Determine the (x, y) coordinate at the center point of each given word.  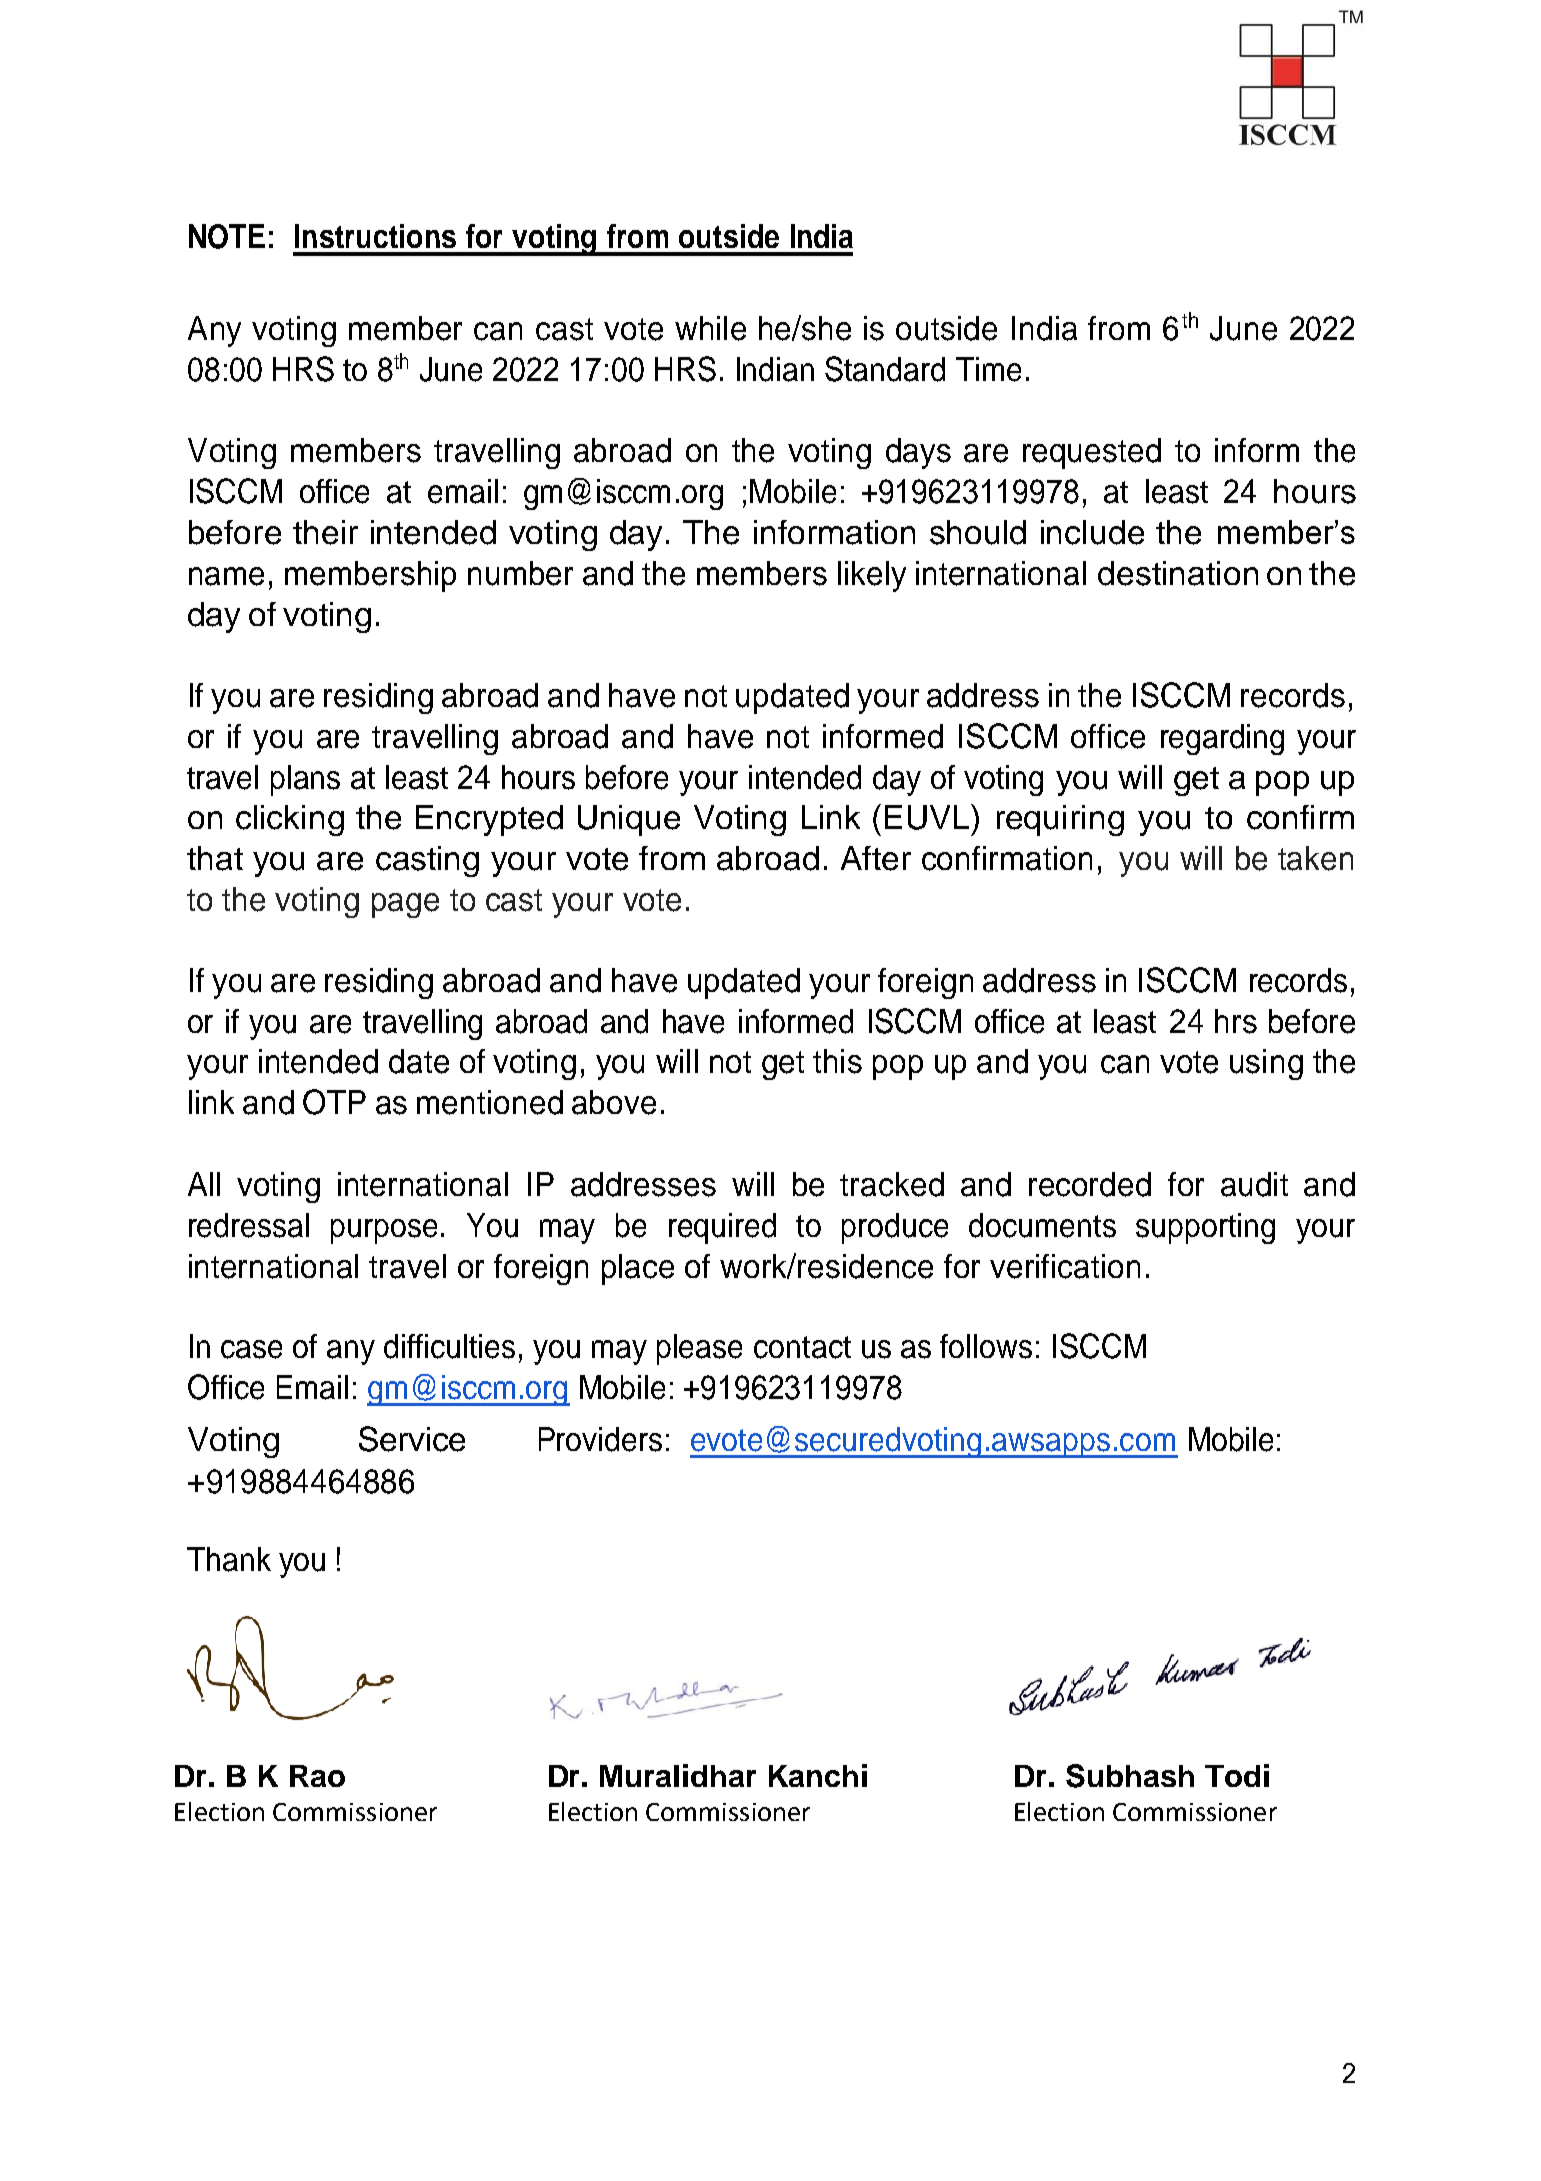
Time (988, 369)
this (837, 1061)
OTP (334, 1102)
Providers (600, 1439)
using (1266, 1064)
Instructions (375, 236)
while (710, 328)
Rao (317, 1776)
